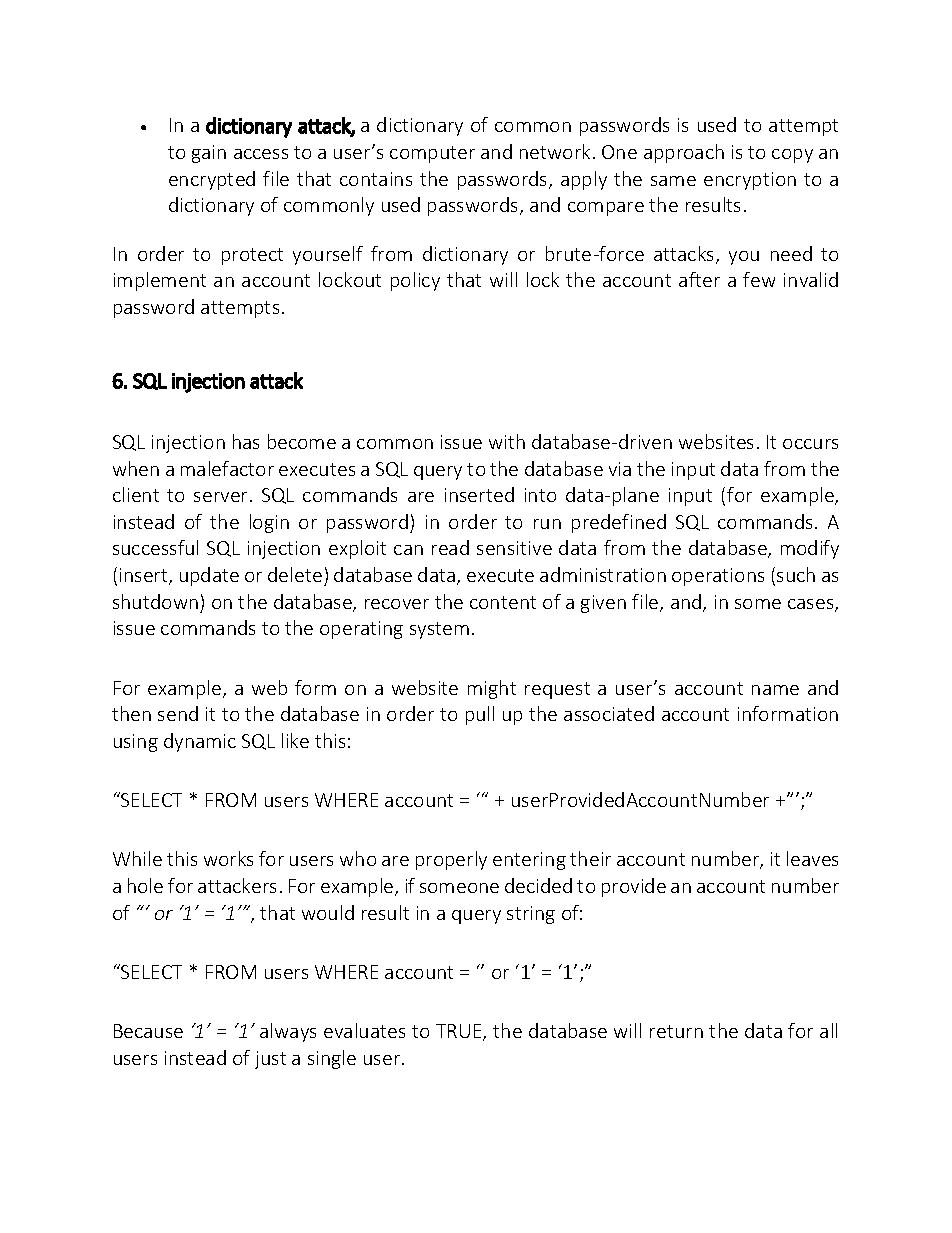 The width and height of the screenshot is (952, 1233). I want to click on Because, so click(148, 1031).
